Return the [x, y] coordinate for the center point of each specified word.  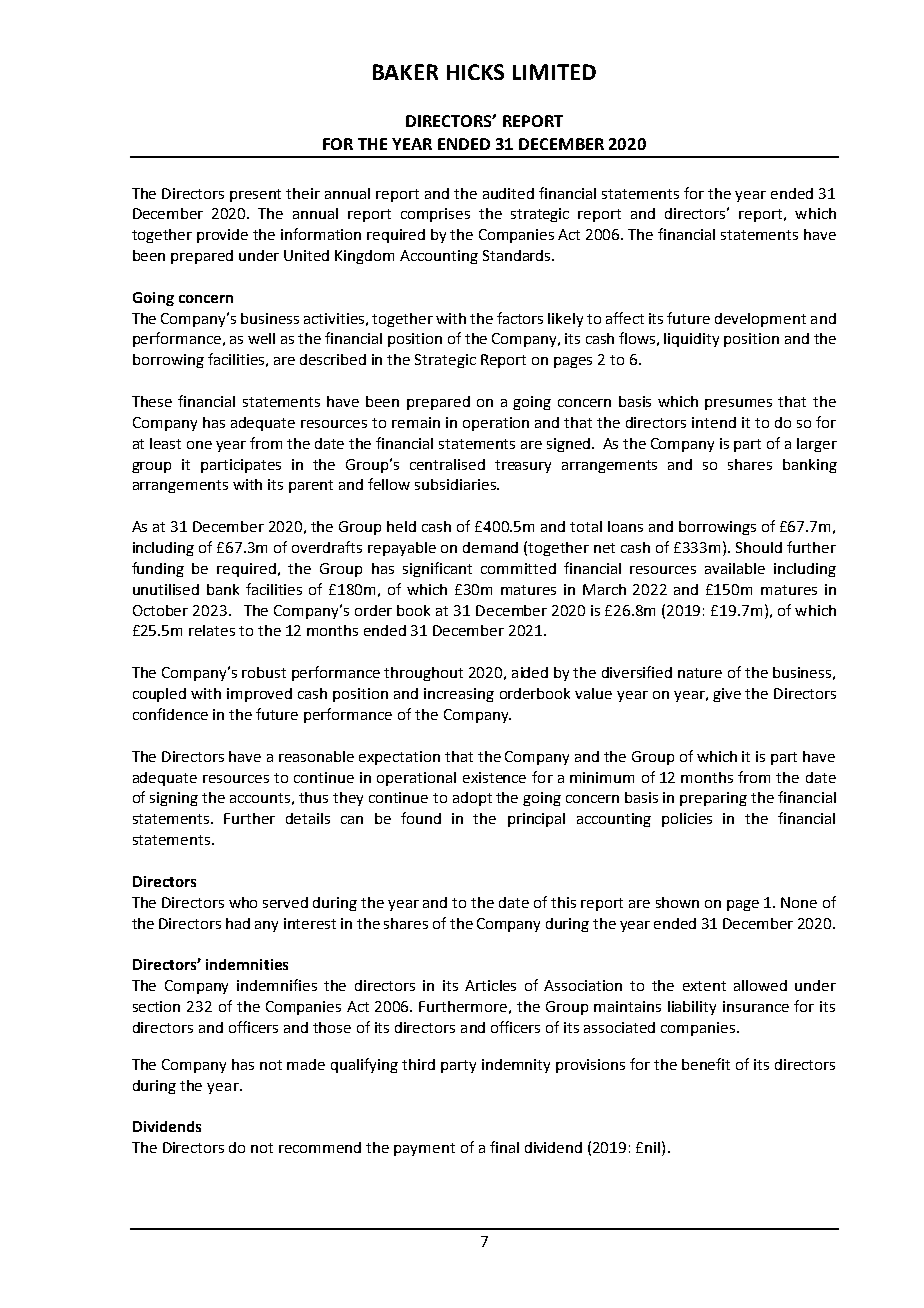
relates [212, 630]
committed [518, 568]
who [243, 902]
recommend [320, 1147]
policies [687, 820]
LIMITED [554, 72]
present [255, 195]
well [261, 338]
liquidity [691, 340]
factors [520, 318]
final [504, 1147]
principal [536, 820]
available [735, 568]
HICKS [475, 72]
